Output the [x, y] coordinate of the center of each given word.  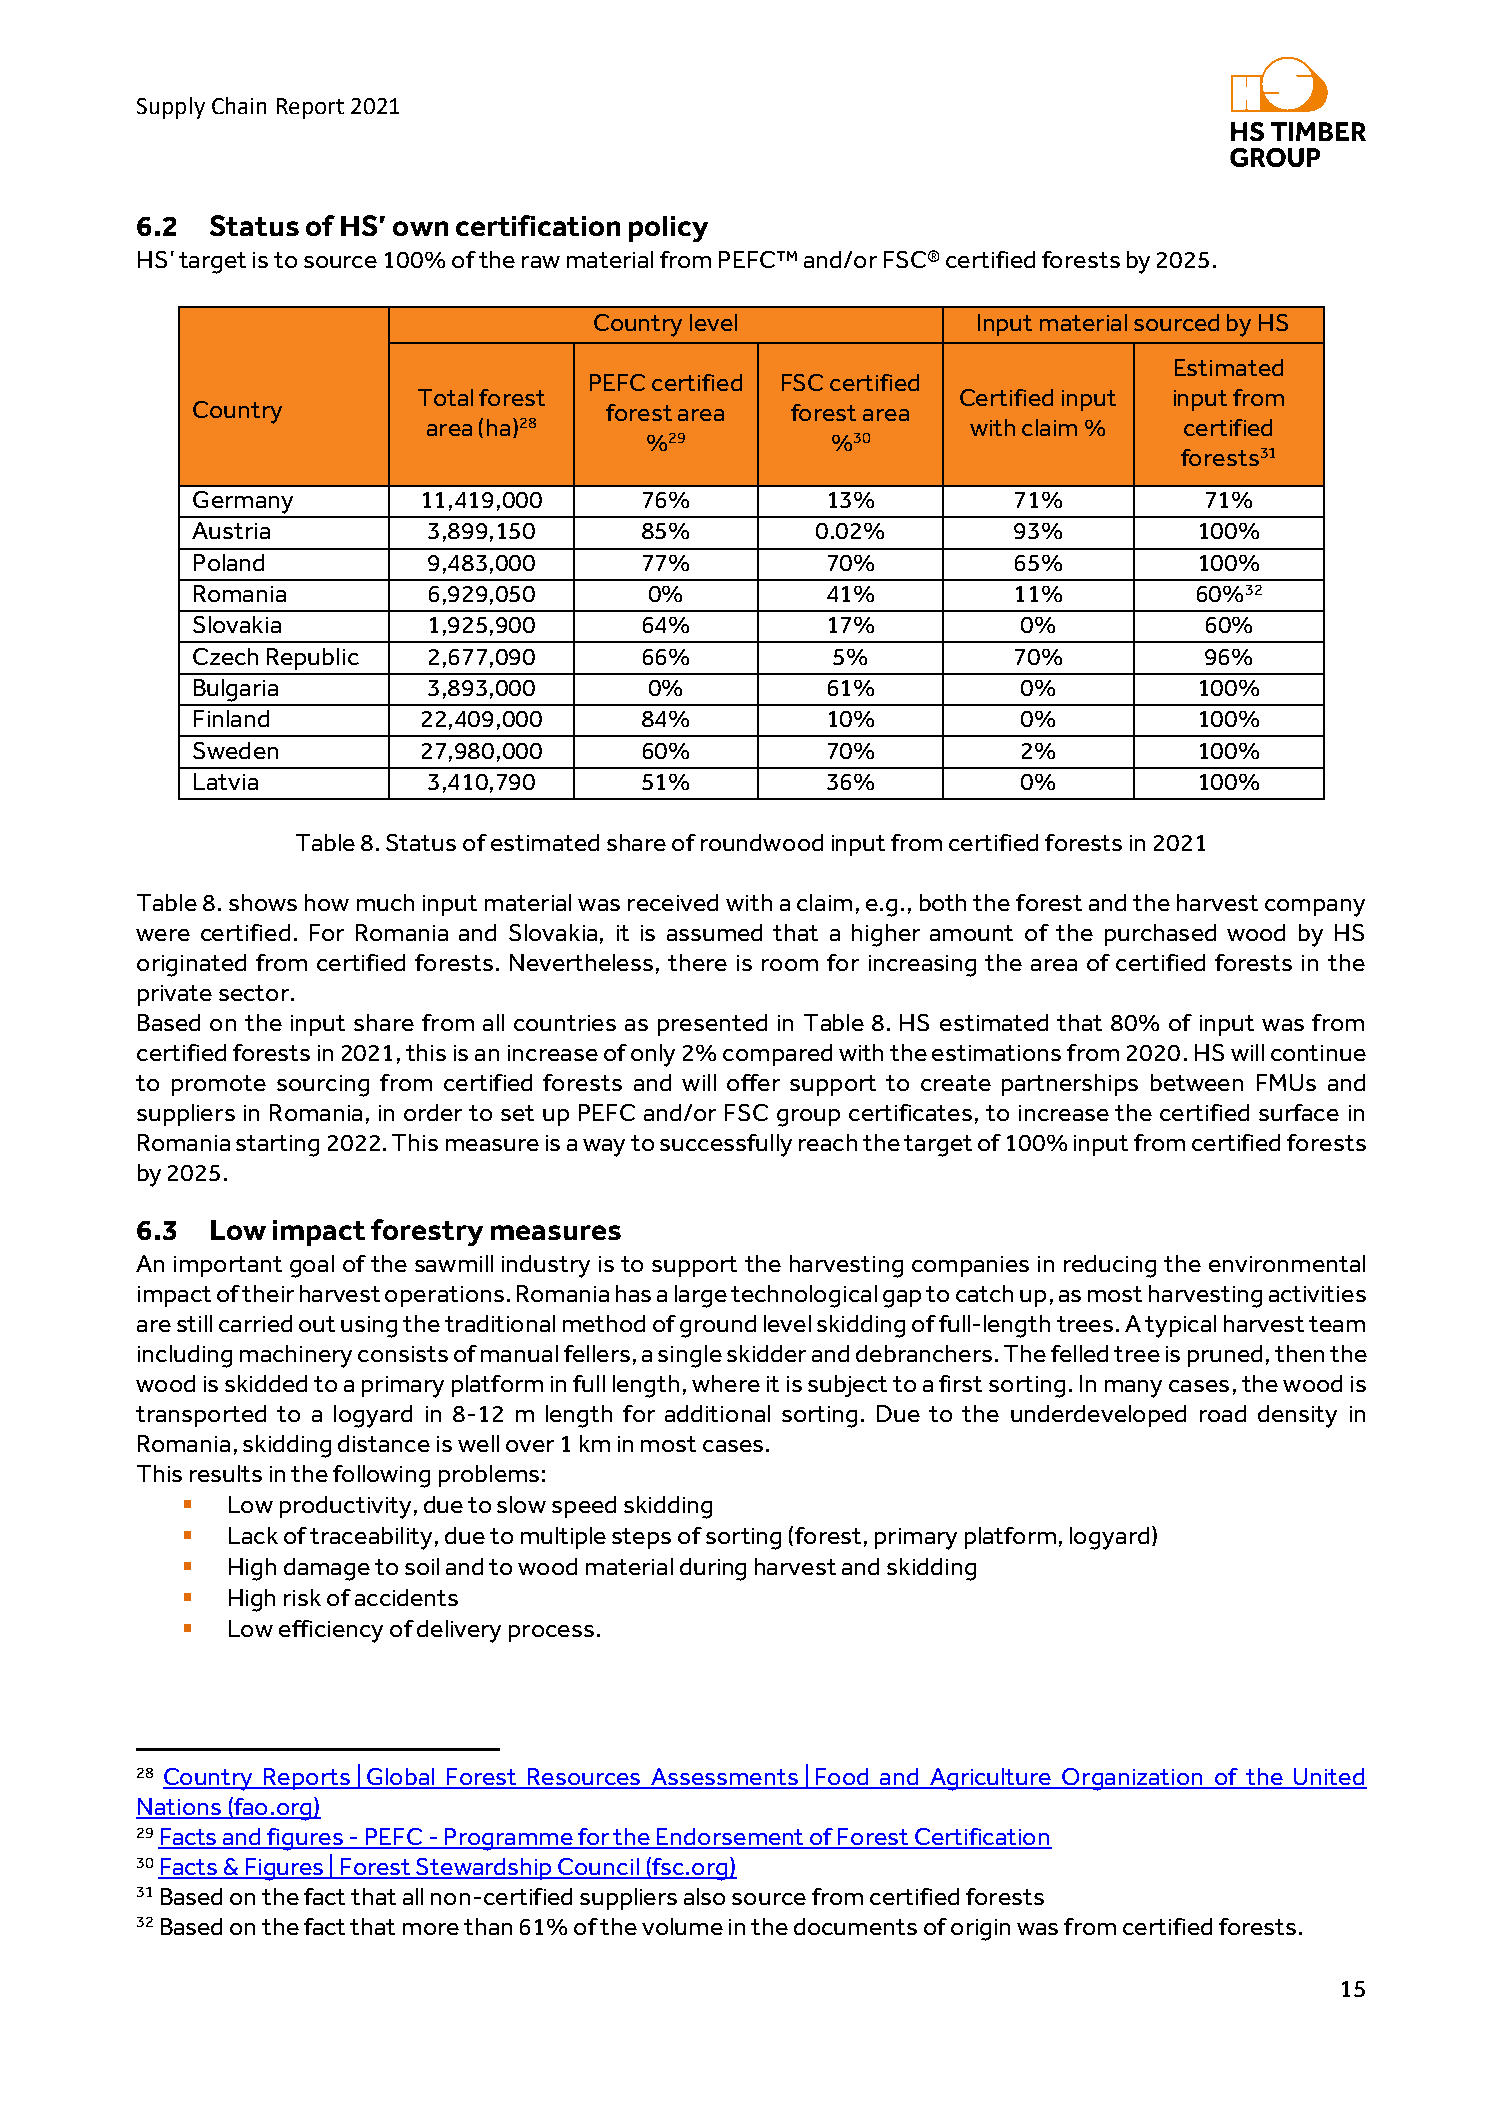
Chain [239, 105]
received [673, 902]
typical [1180, 1326]
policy [668, 229]
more [431, 1929]
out [317, 1324]
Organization [1132, 1779]
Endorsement [731, 1838]
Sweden [235, 750]
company [1315, 908]
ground [718, 1326]
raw [541, 262]
